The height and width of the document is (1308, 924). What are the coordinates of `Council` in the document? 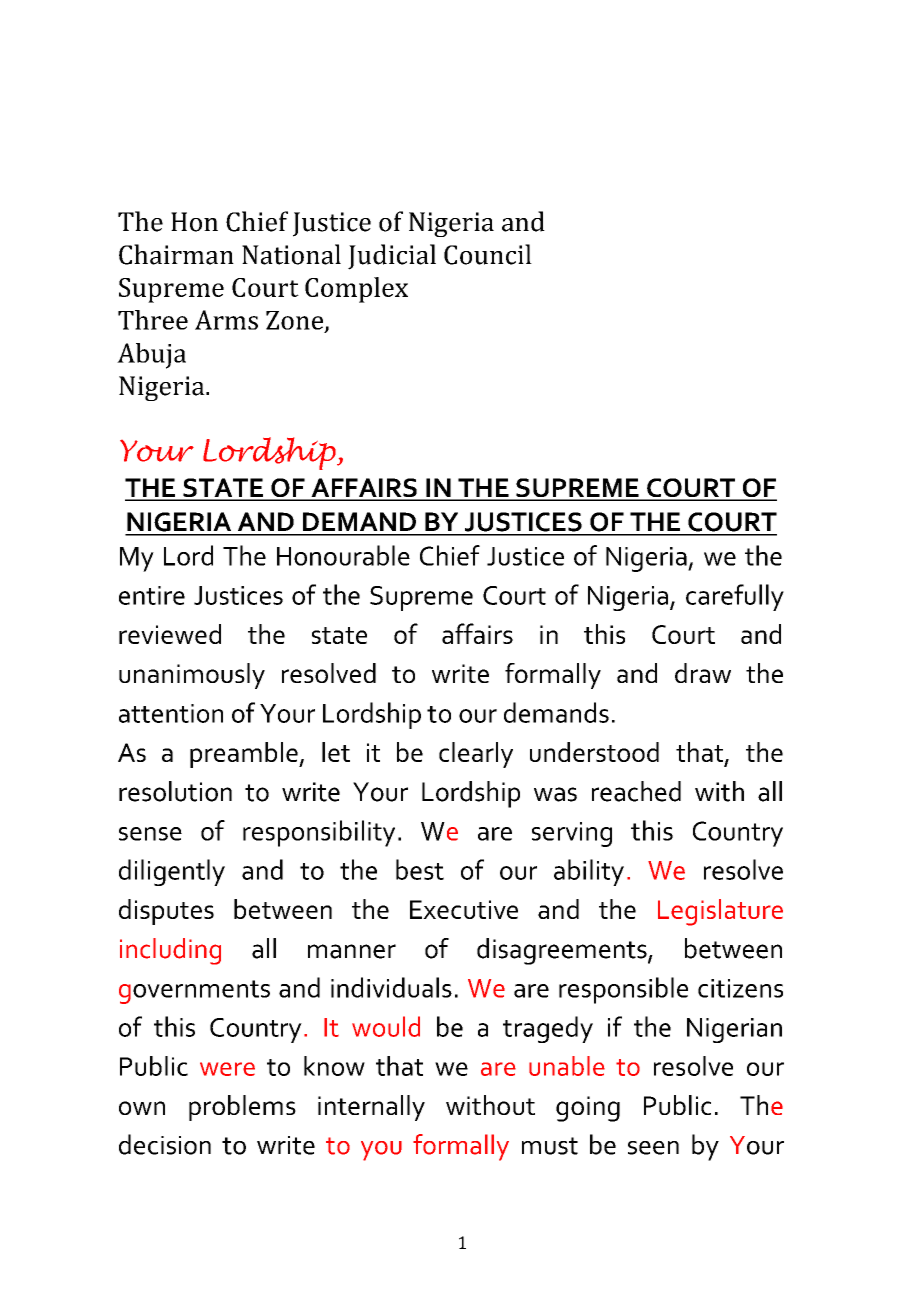 It's located at (488, 254).
